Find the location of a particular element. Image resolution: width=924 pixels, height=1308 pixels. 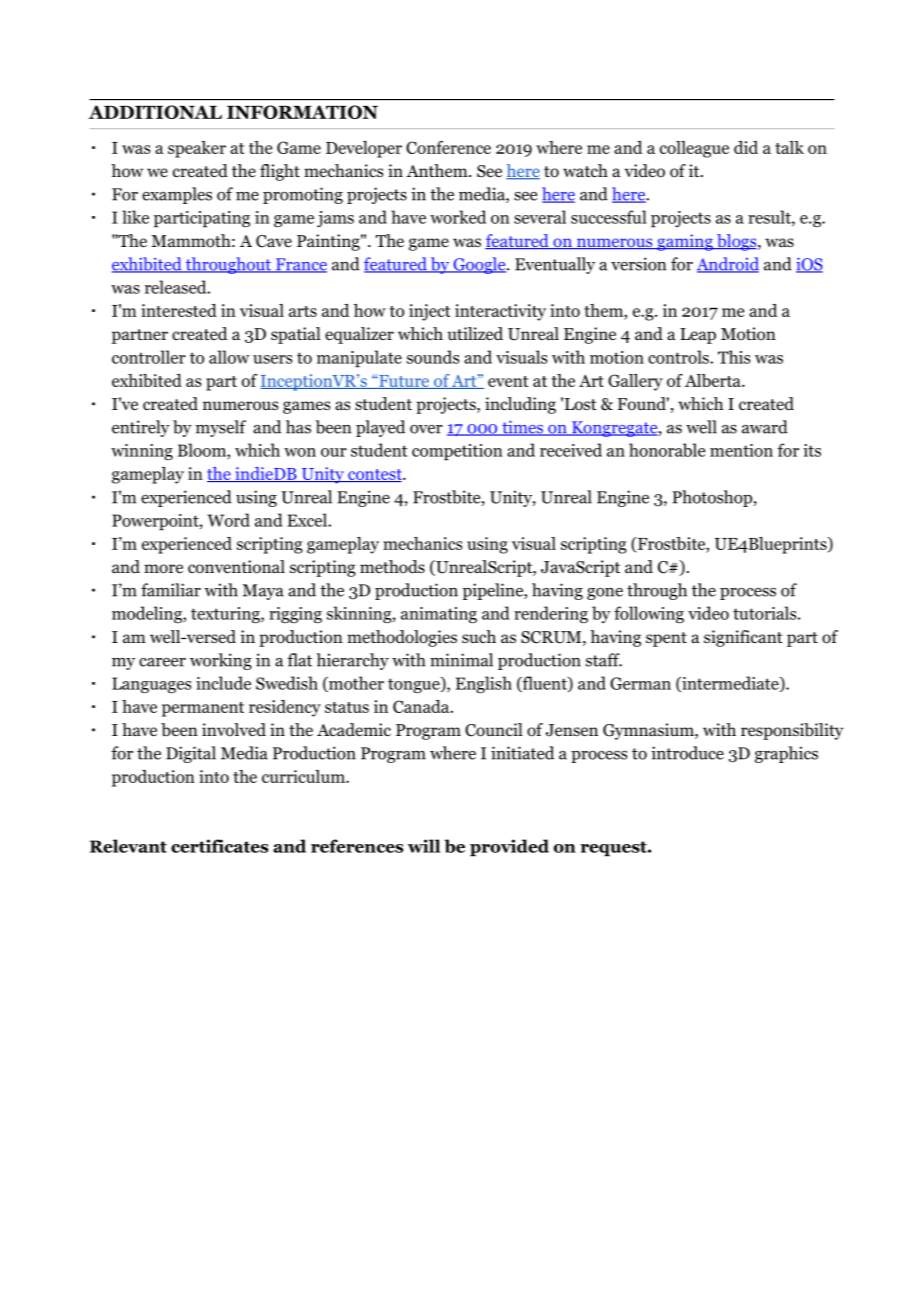

Photoshop is located at coordinates (713, 498).
